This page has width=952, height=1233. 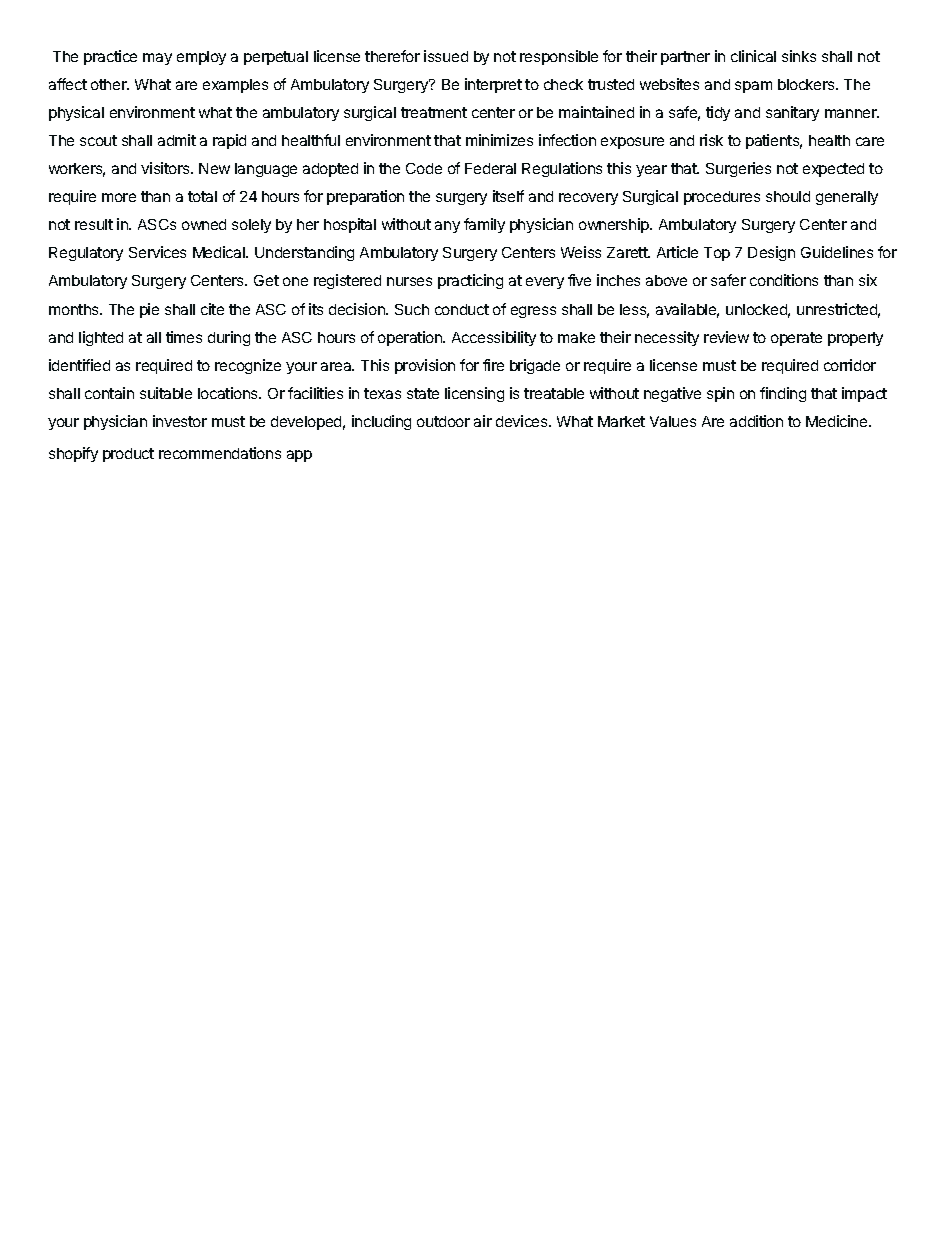 I want to click on issued, so click(x=446, y=56).
